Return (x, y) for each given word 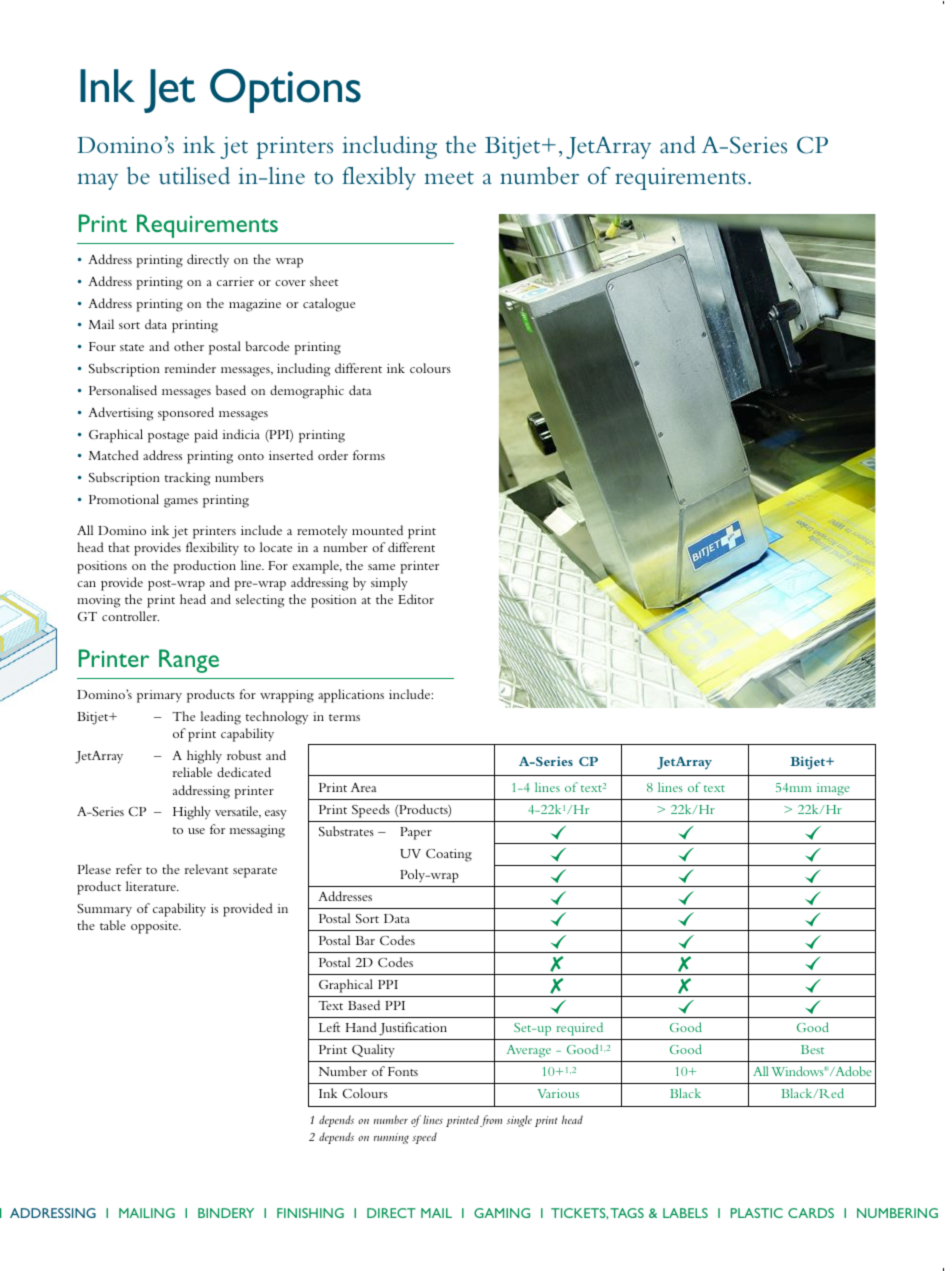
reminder (190, 368)
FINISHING (310, 1213)
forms (369, 455)
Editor (416, 599)
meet (449, 178)
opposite (156, 927)
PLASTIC (757, 1213)
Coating (449, 855)
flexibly (379, 178)
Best (812, 1049)
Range (189, 661)
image (833, 789)
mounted (377, 530)
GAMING (502, 1213)
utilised (194, 176)
